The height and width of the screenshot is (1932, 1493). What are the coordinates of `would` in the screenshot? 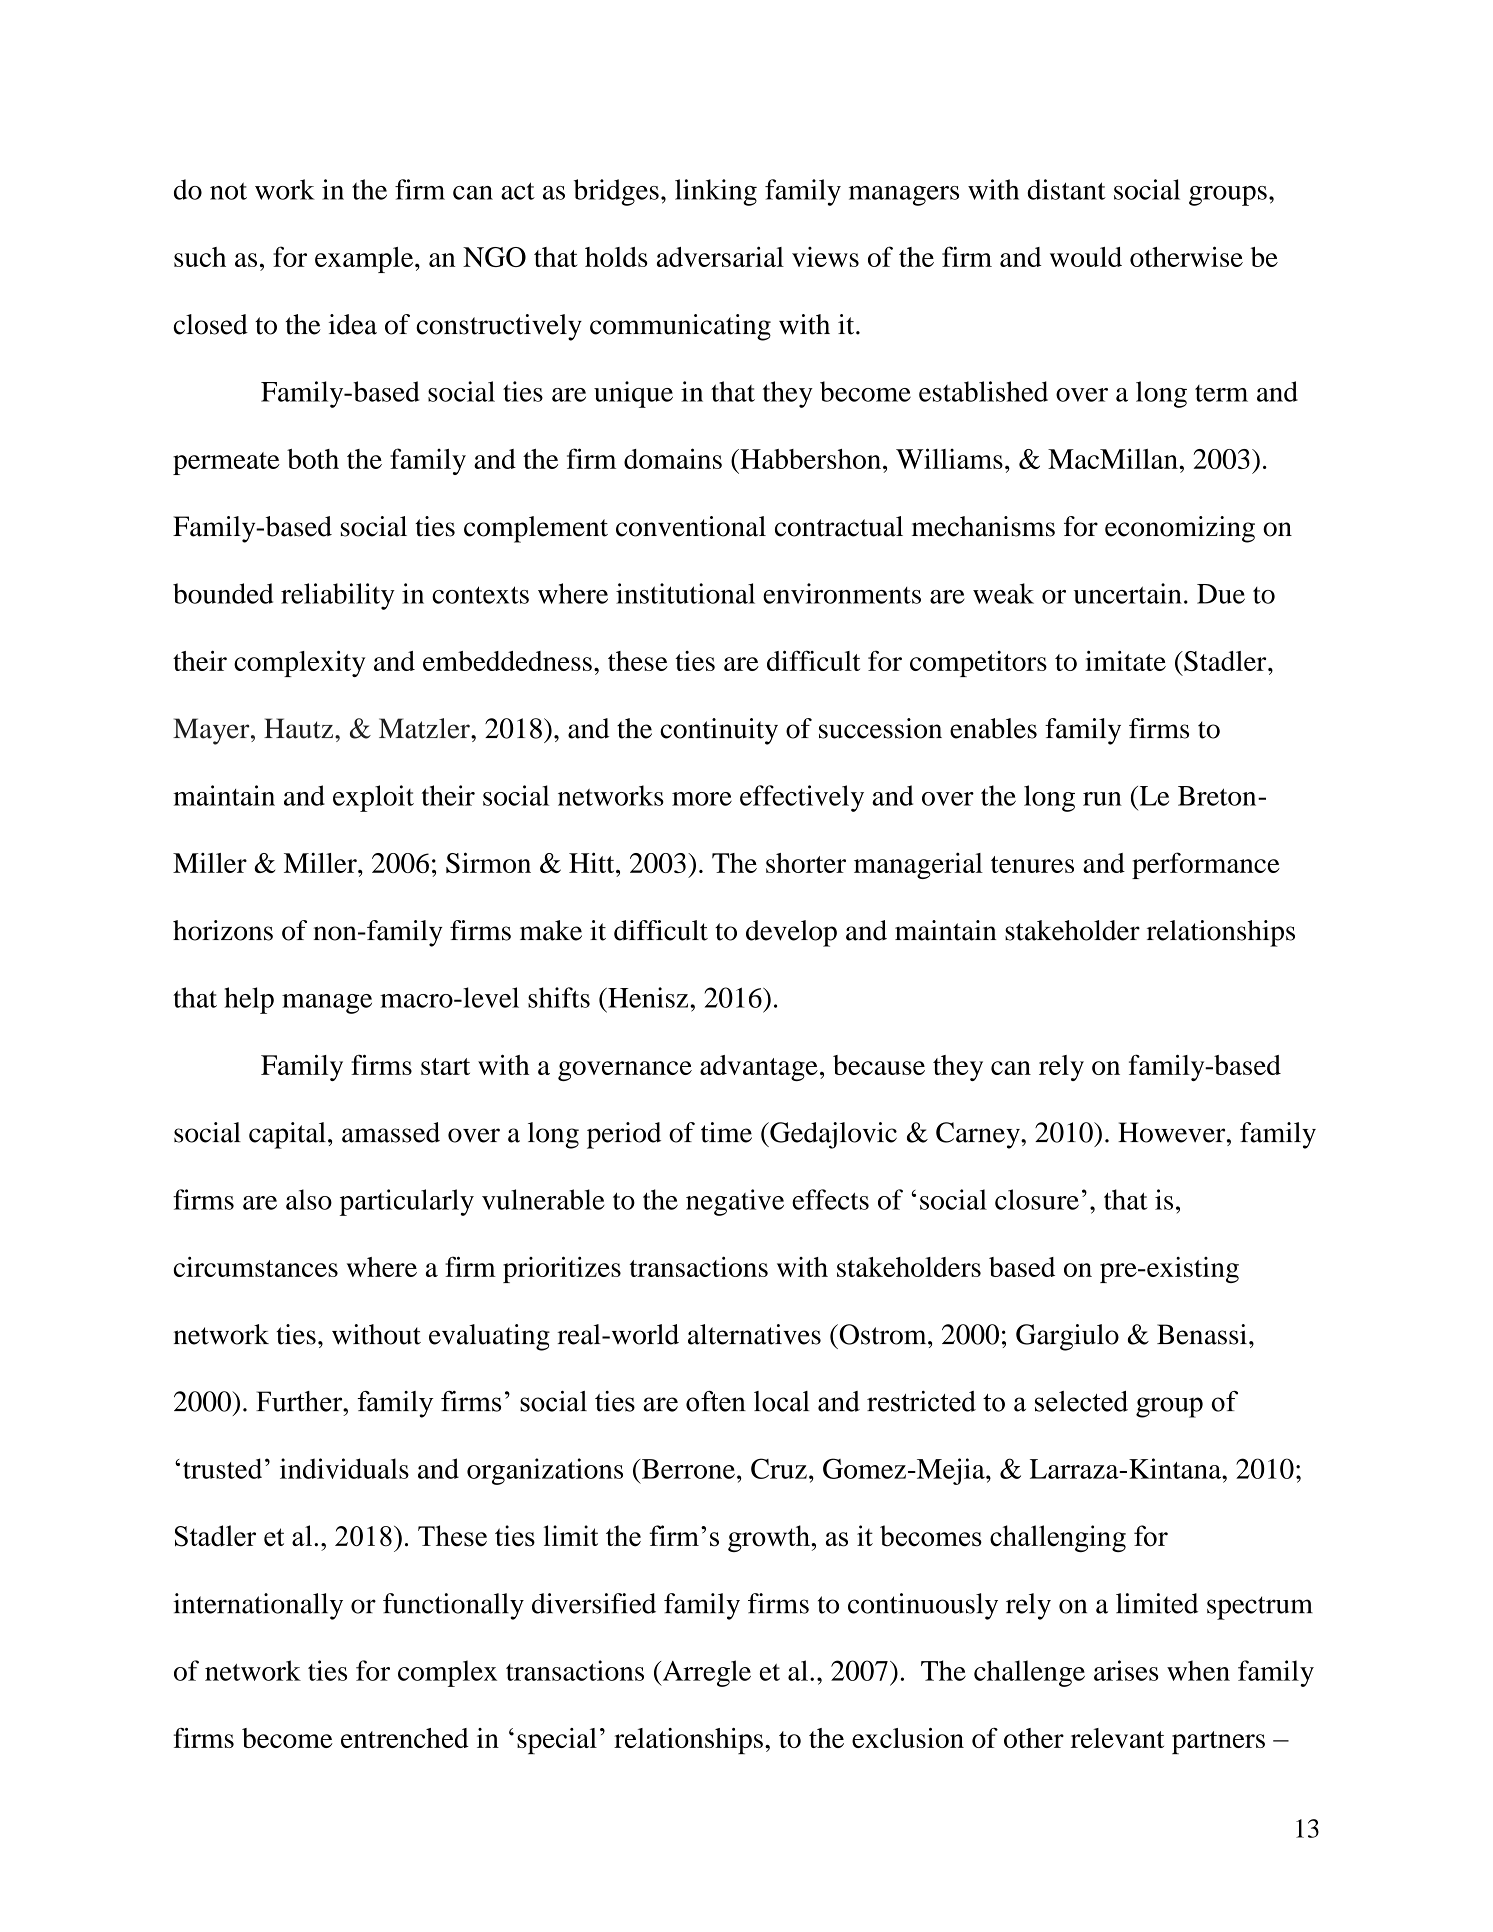 It's located at (1086, 257).
